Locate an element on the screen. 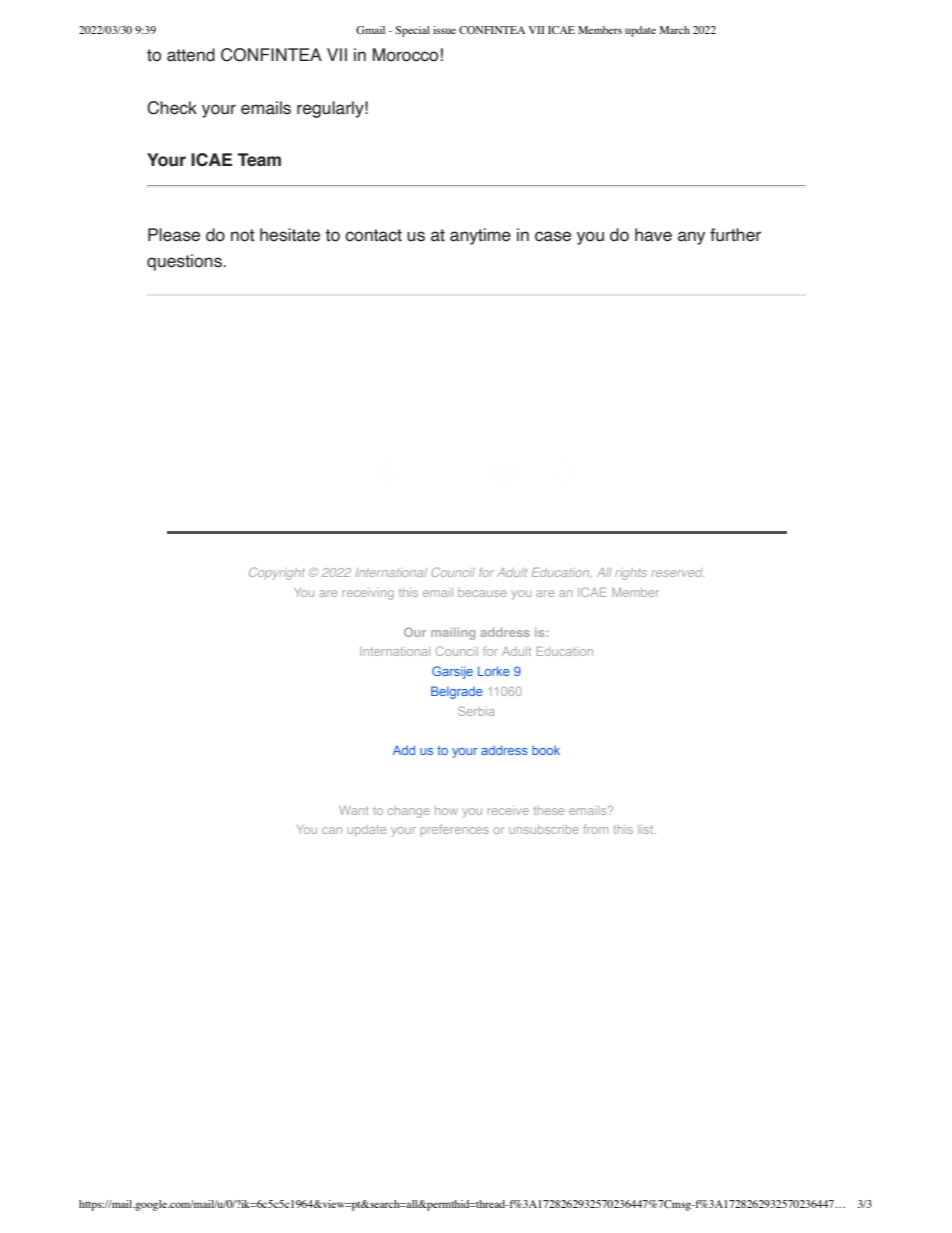  March is located at coordinates (675, 30).
